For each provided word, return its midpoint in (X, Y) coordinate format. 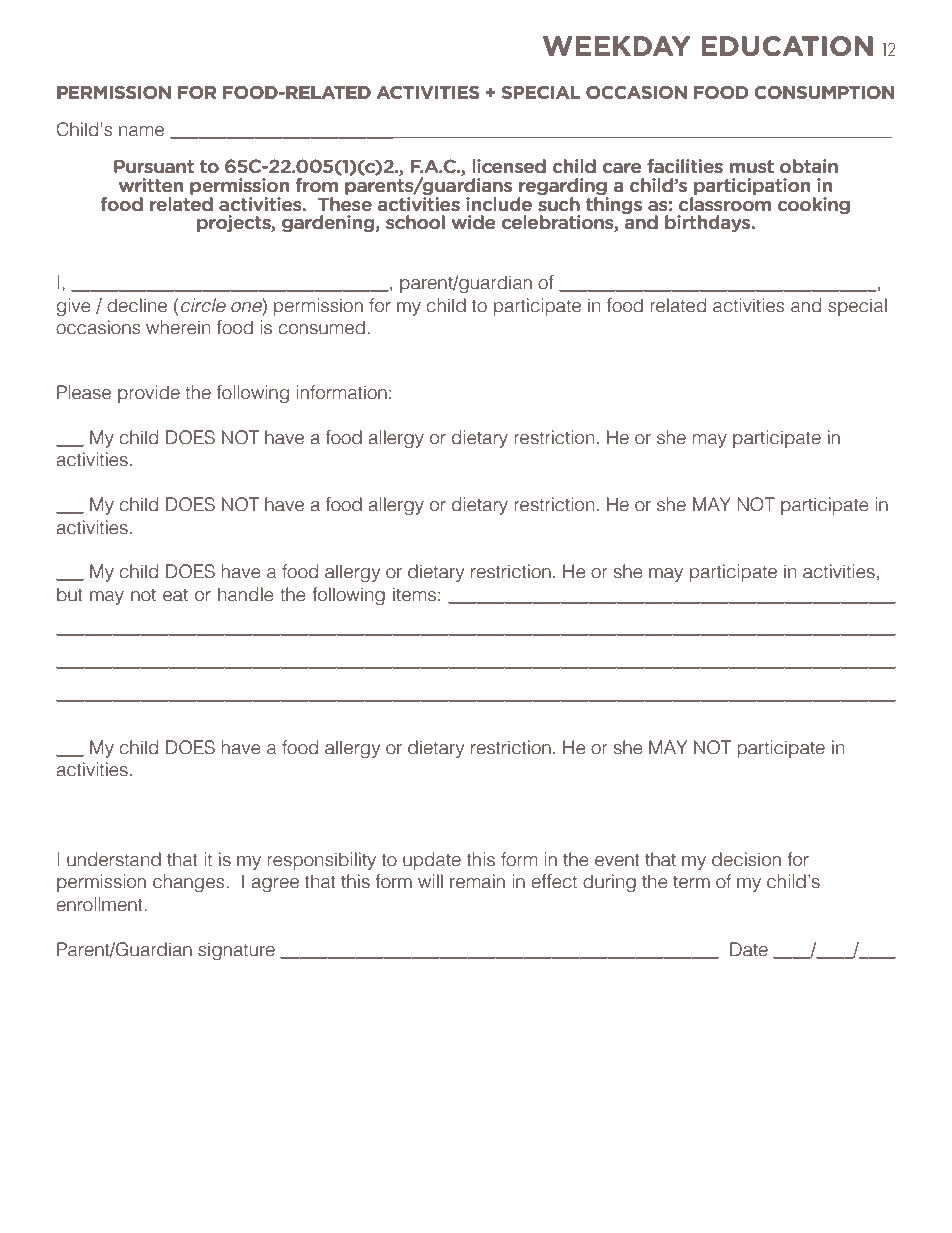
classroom (725, 202)
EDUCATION (787, 46)
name (141, 131)
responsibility (321, 861)
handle (246, 594)
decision (746, 859)
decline (137, 305)
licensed (509, 166)
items (414, 594)
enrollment (99, 904)
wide (473, 222)
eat (175, 595)
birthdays (707, 223)
